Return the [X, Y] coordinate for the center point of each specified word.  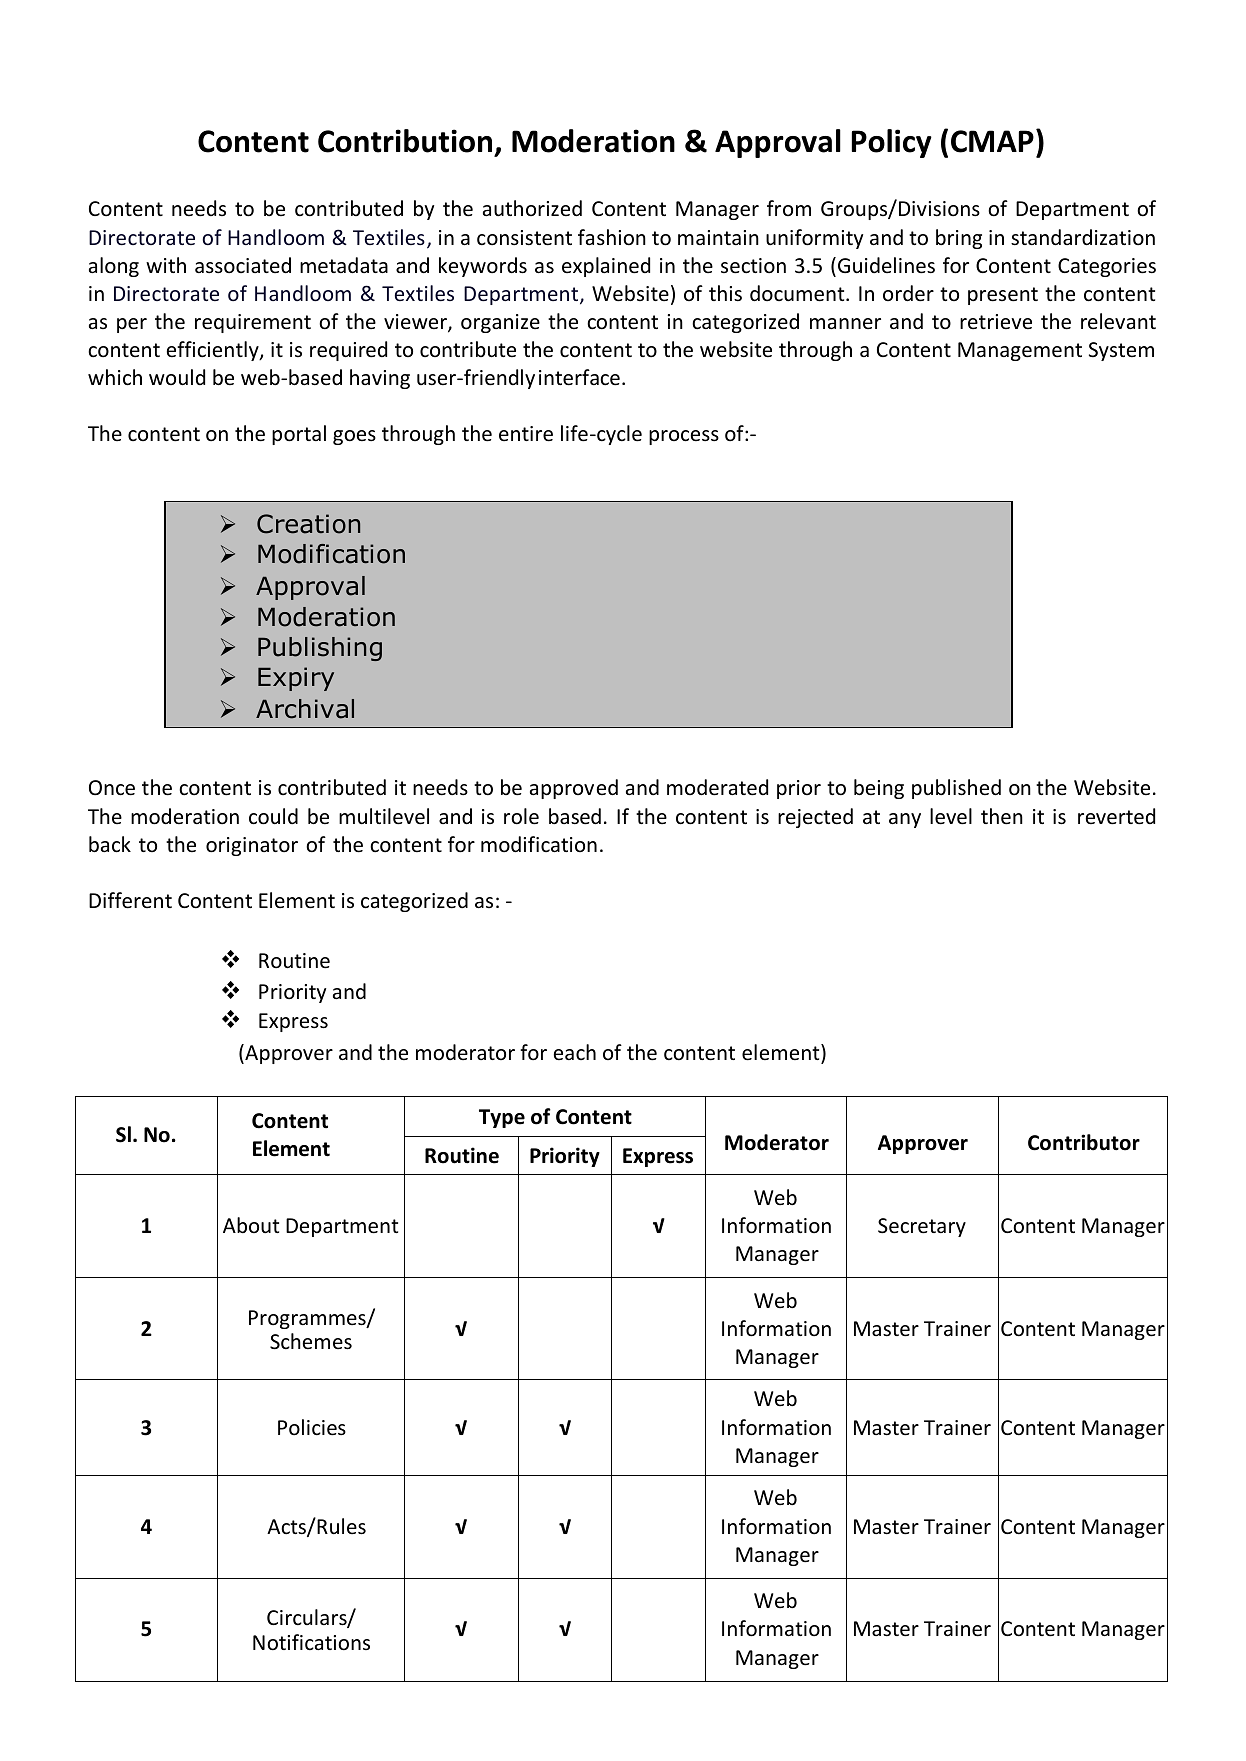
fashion [612, 237]
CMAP [992, 141]
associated [243, 265]
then [1002, 816]
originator [252, 846]
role [521, 816]
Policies [312, 1427]
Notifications [311, 1642]
